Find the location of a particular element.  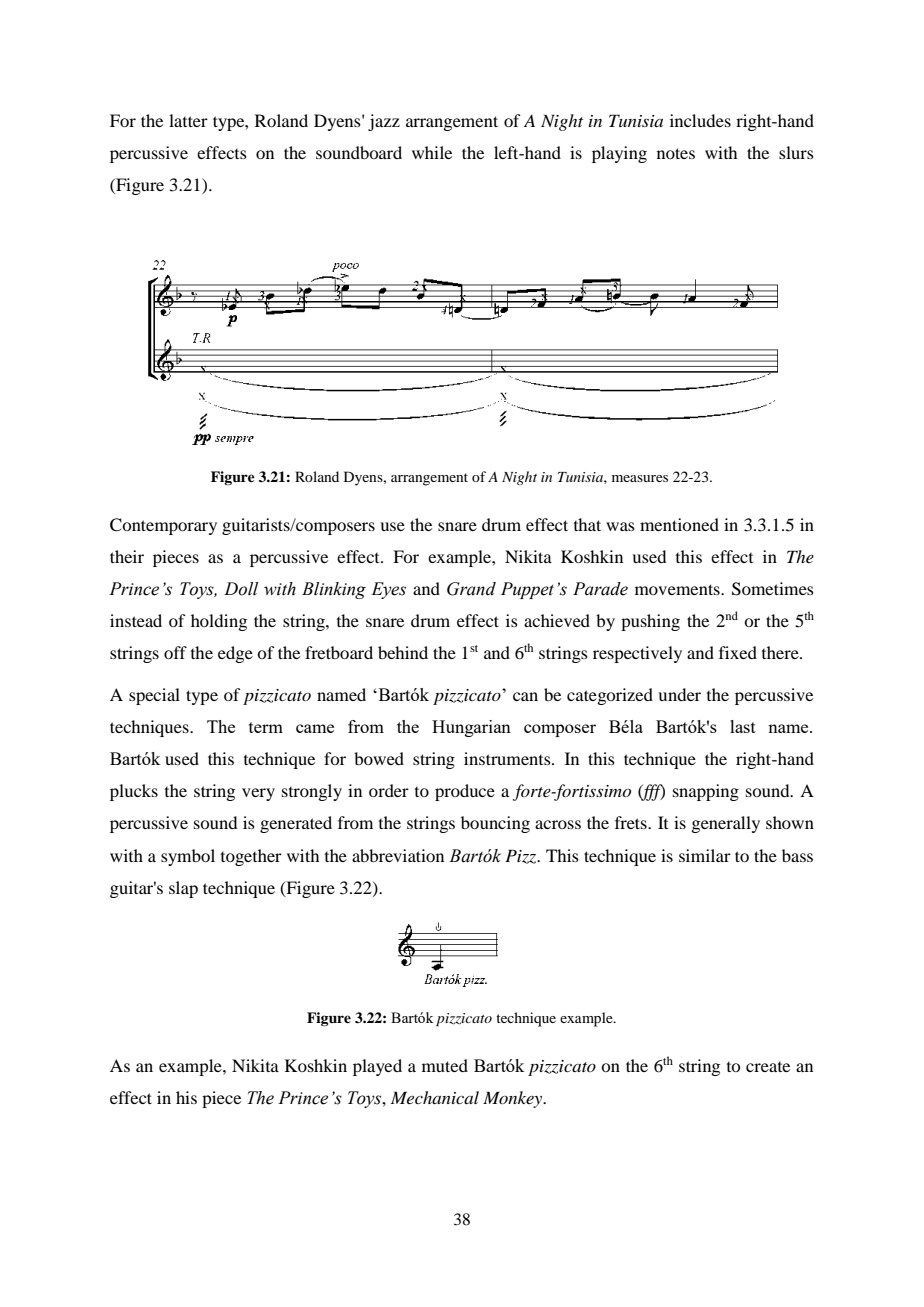

measures is located at coordinates (640, 478).
